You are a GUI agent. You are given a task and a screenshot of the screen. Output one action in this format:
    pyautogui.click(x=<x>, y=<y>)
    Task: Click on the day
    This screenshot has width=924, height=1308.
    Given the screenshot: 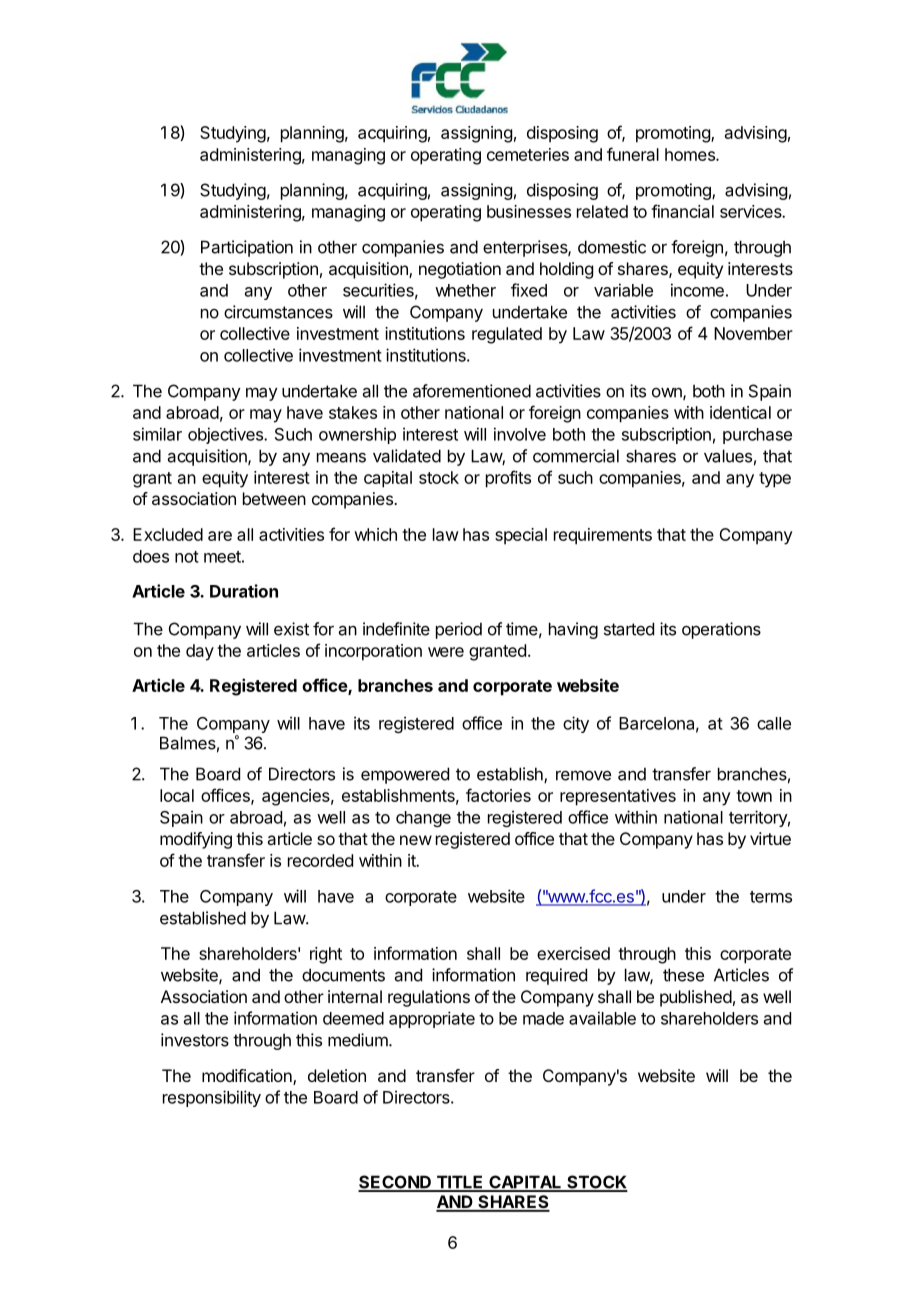 What is the action you would take?
    pyautogui.click(x=200, y=652)
